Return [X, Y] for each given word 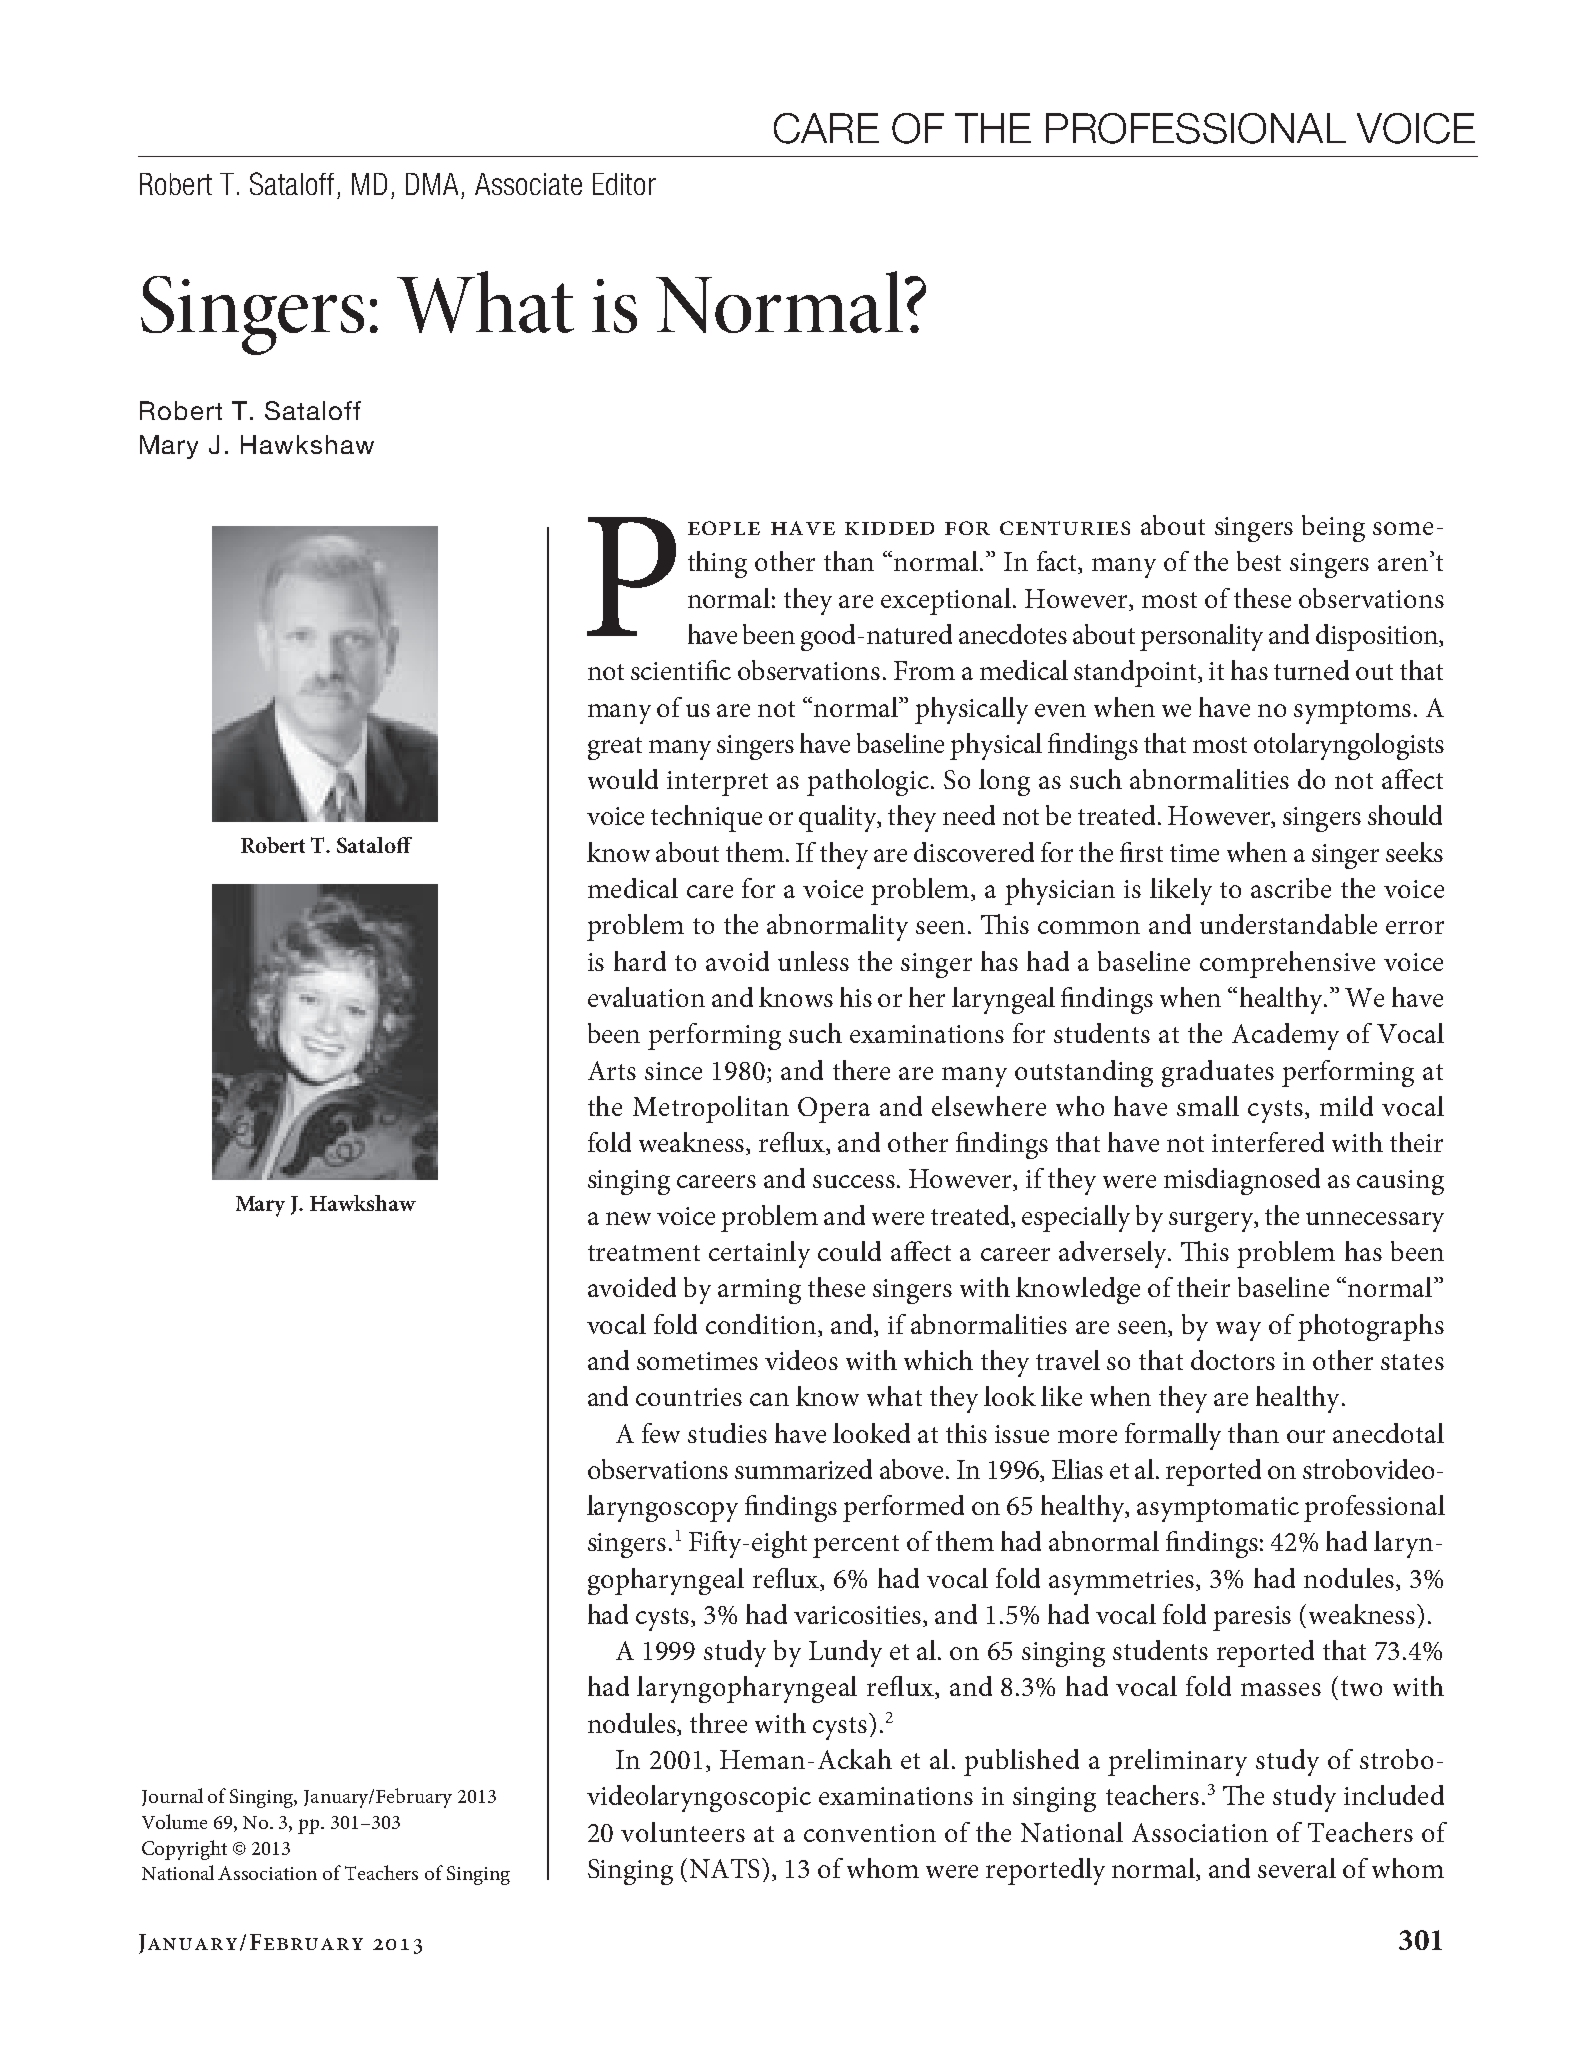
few [661, 1433]
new [628, 1218]
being [1333, 528]
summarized [803, 1469]
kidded [889, 528]
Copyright [184, 1850]
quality [839, 818]
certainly [759, 1254]
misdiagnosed [1242, 1181]
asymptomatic [1218, 1509]
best [1259, 561]
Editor [624, 184]
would [623, 779]
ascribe [1291, 888]
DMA [432, 184]
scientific [681, 670]
